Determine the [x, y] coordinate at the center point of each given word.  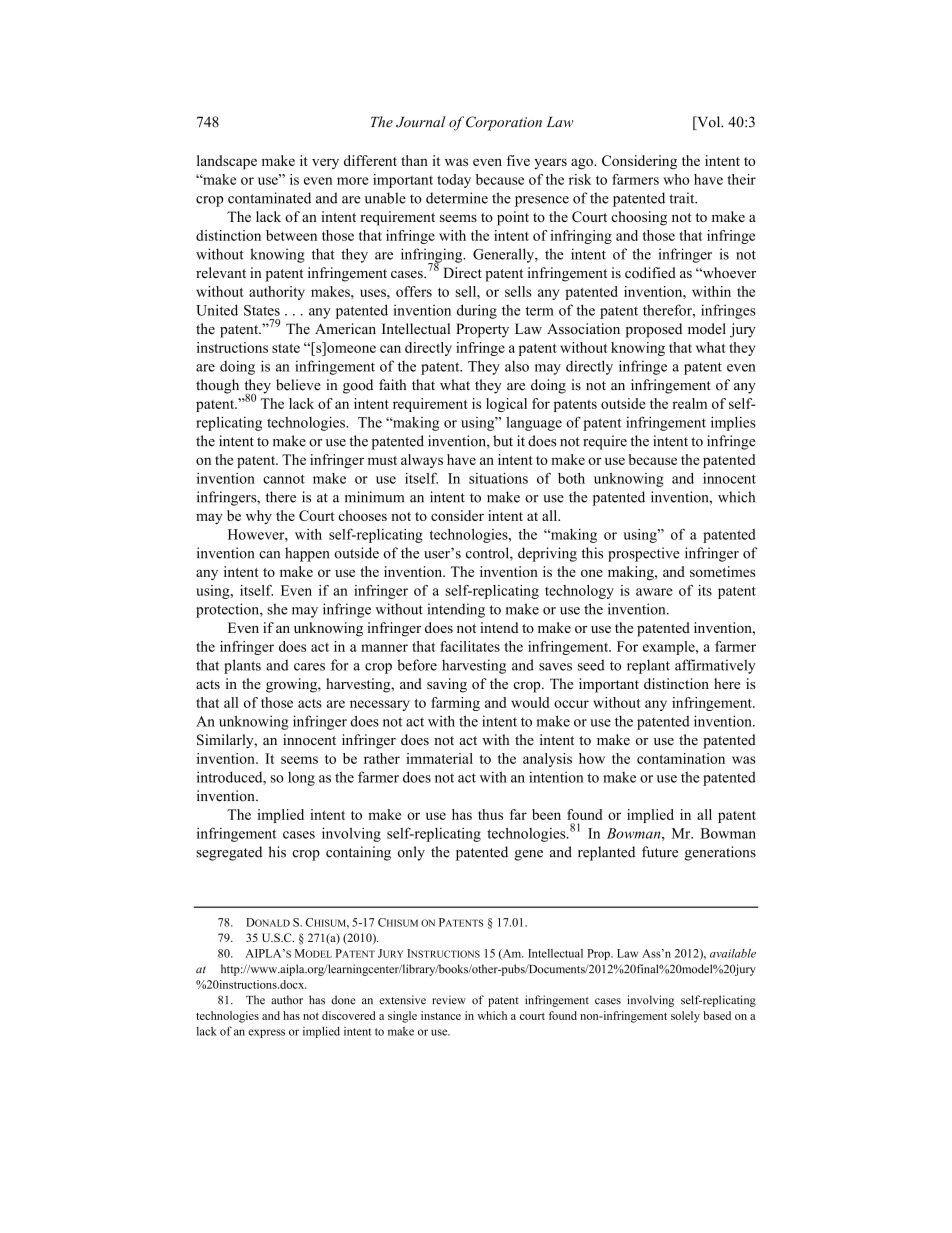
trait [683, 198]
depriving [547, 554]
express [266, 1033]
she [277, 609]
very [325, 163]
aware [654, 592]
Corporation [504, 123]
